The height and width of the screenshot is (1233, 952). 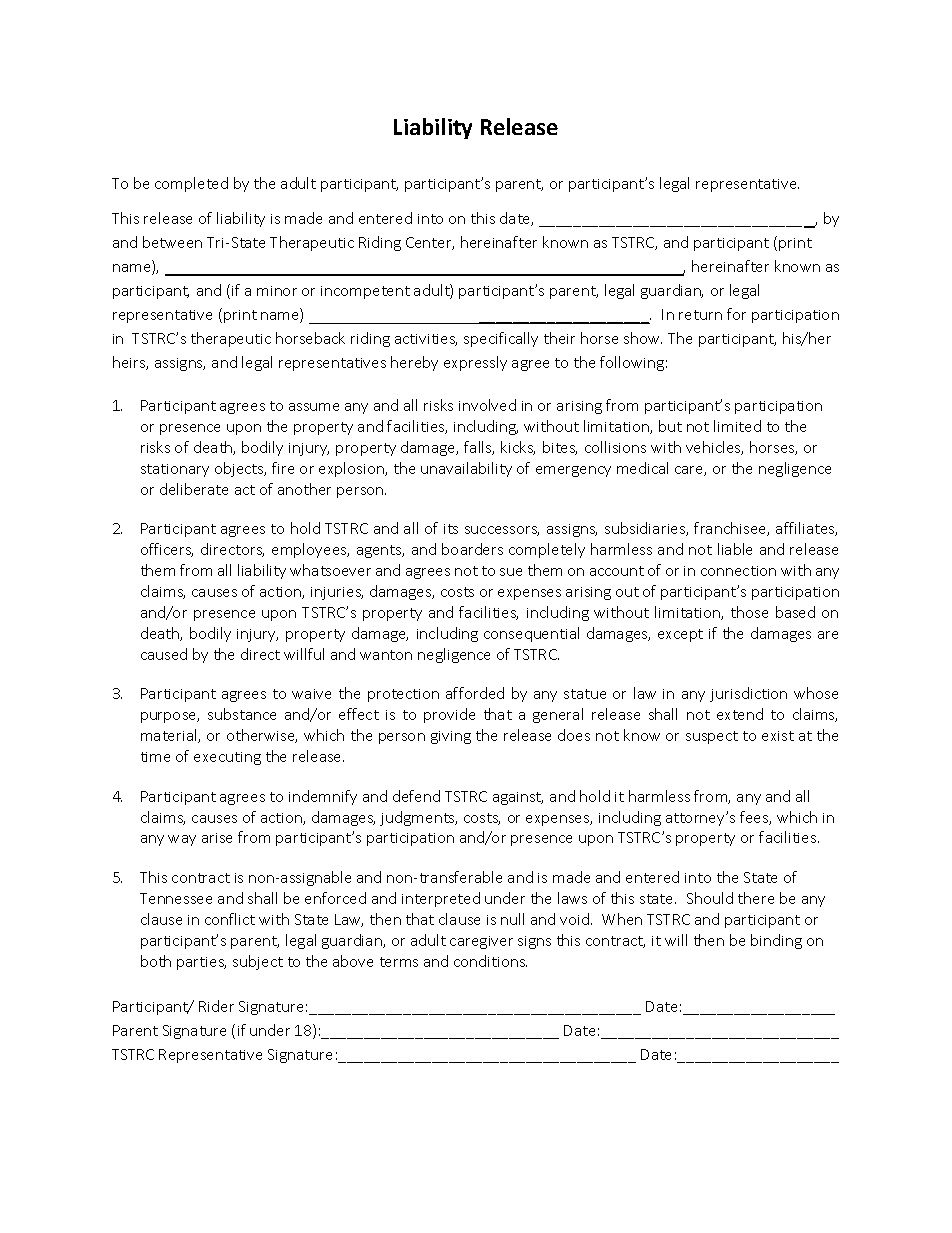 What do you see at coordinates (518, 798) in the screenshot?
I see `against` at bounding box center [518, 798].
